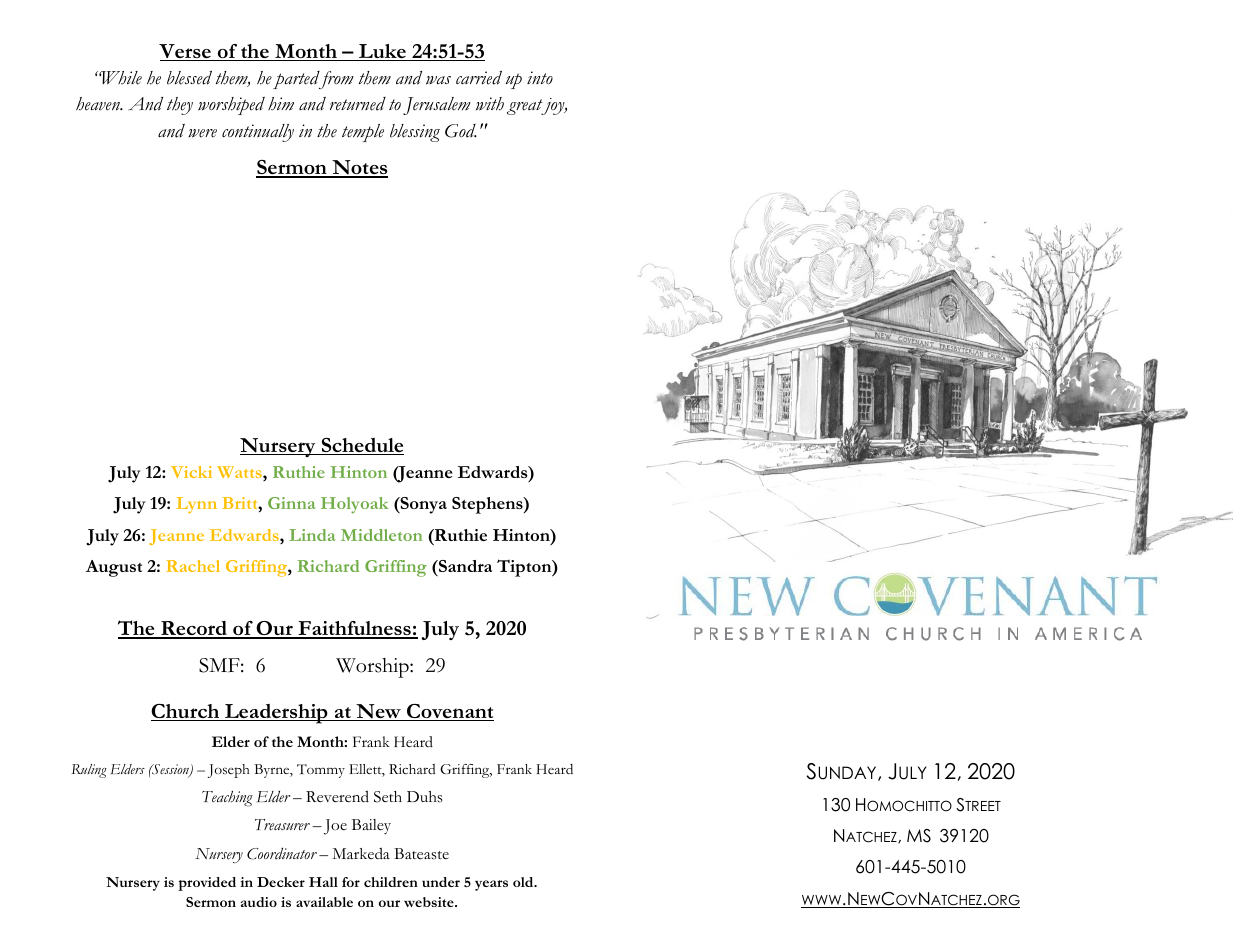 The width and height of the document is (1233, 952). Describe the element at coordinates (189, 78) in the document. I see `blessed` at that location.
